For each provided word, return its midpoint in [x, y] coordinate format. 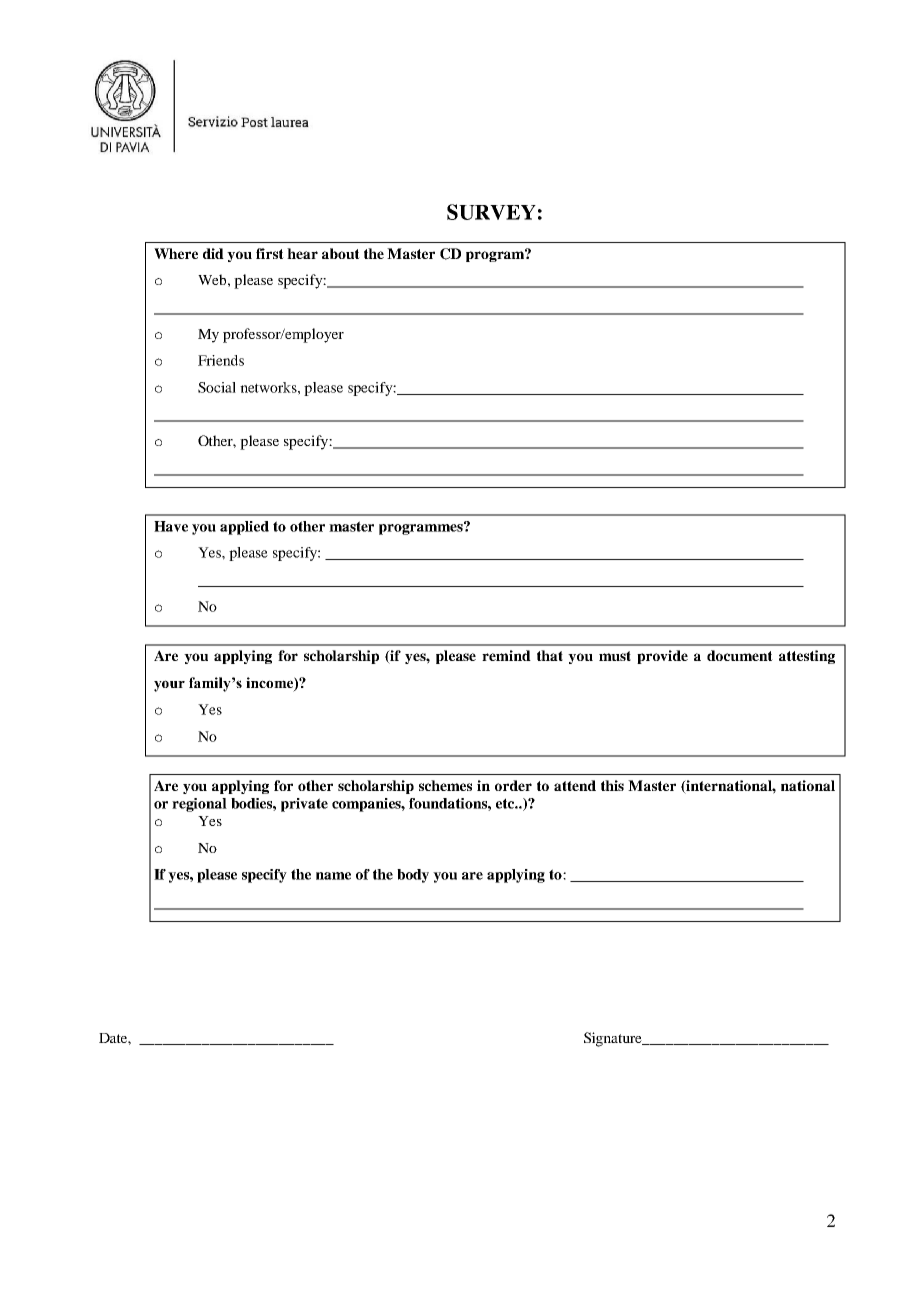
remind [506, 655]
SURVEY [491, 212]
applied [244, 528]
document [740, 655]
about [341, 253]
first [270, 253]
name [333, 876]
